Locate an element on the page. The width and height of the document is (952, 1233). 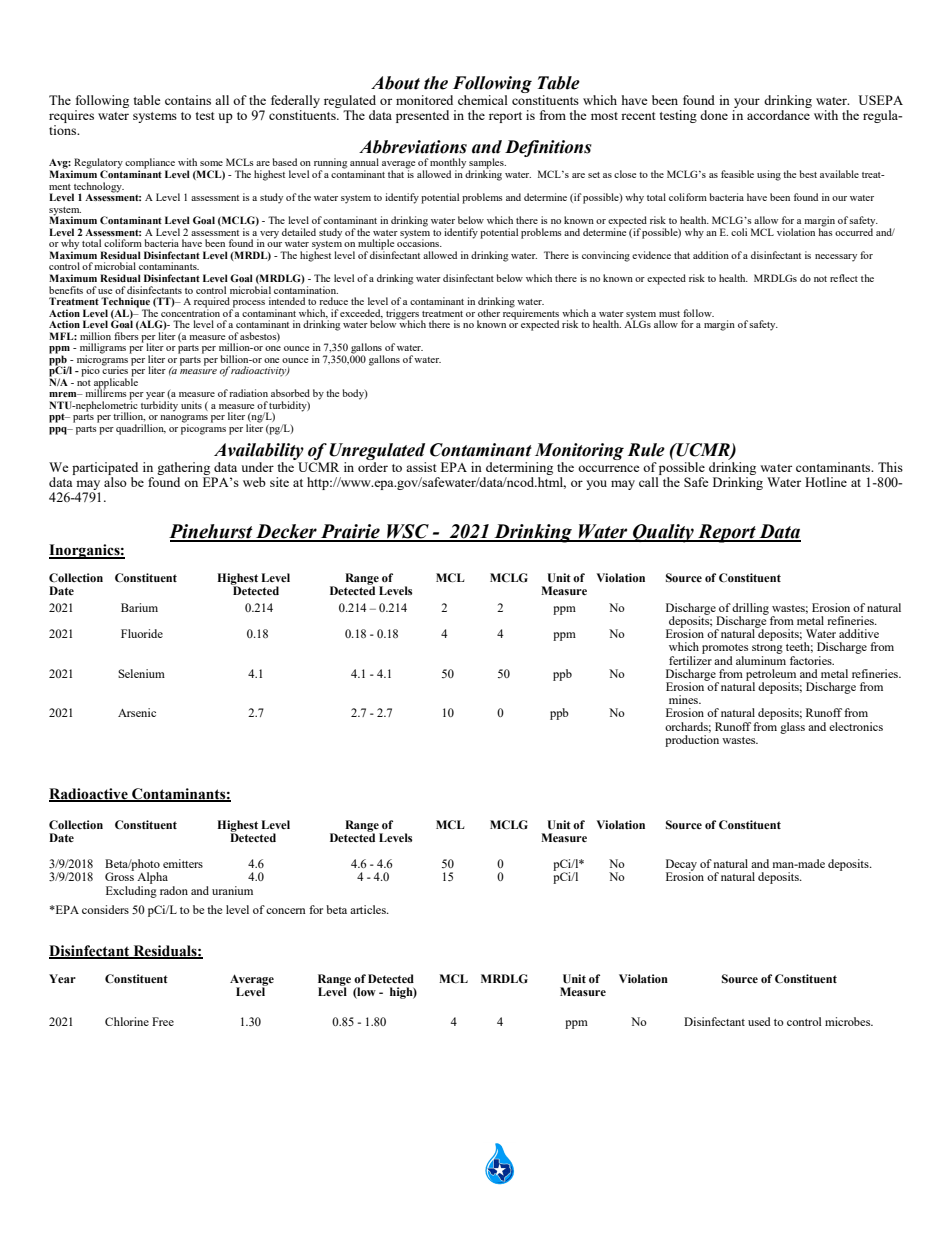
Barium is located at coordinates (139, 607).
